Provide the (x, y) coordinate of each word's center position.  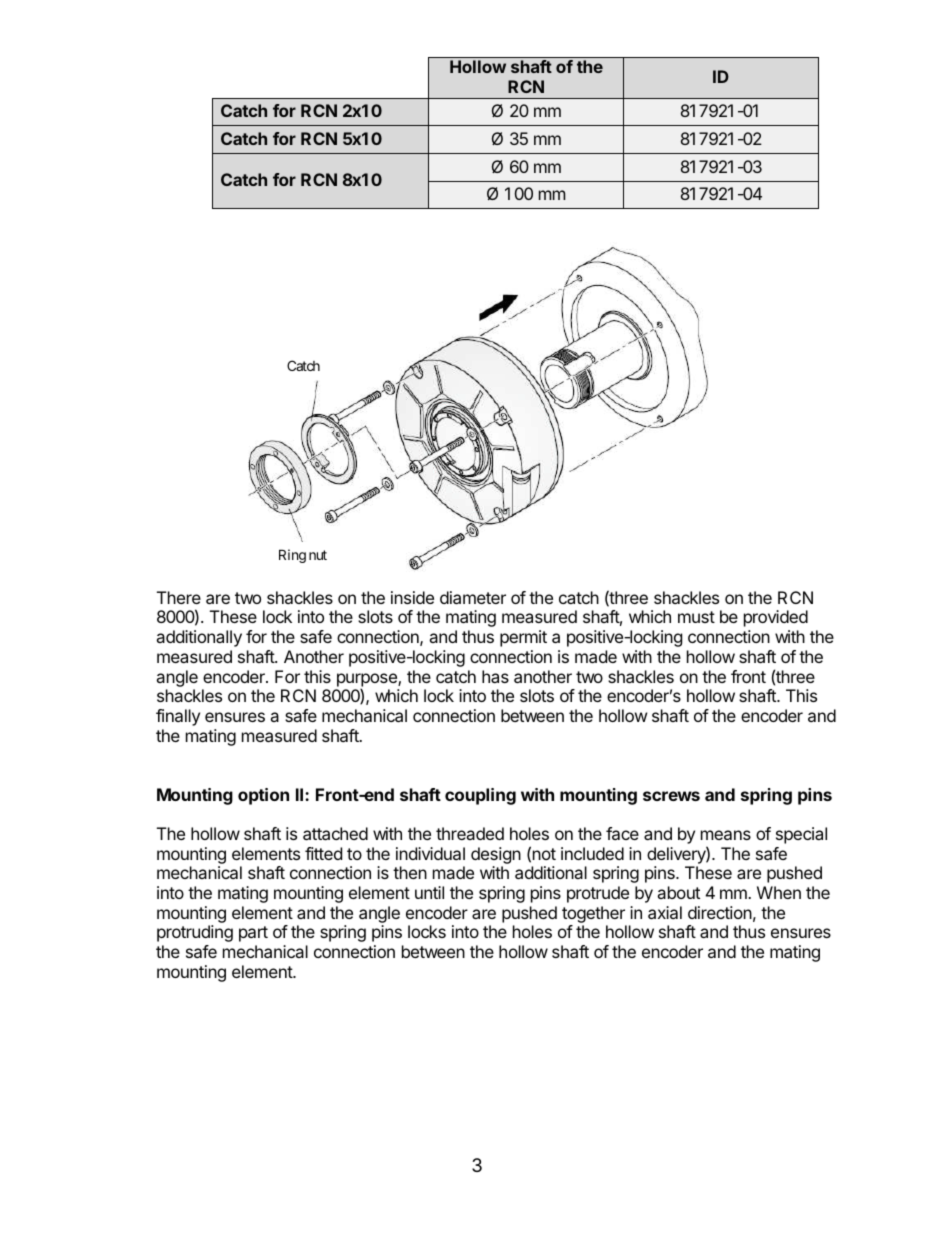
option (263, 796)
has (495, 676)
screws (671, 796)
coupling (480, 796)
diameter (473, 597)
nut (318, 555)
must (696, 617)
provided (776, 618)
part (253, 934)
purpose (368, 681)
